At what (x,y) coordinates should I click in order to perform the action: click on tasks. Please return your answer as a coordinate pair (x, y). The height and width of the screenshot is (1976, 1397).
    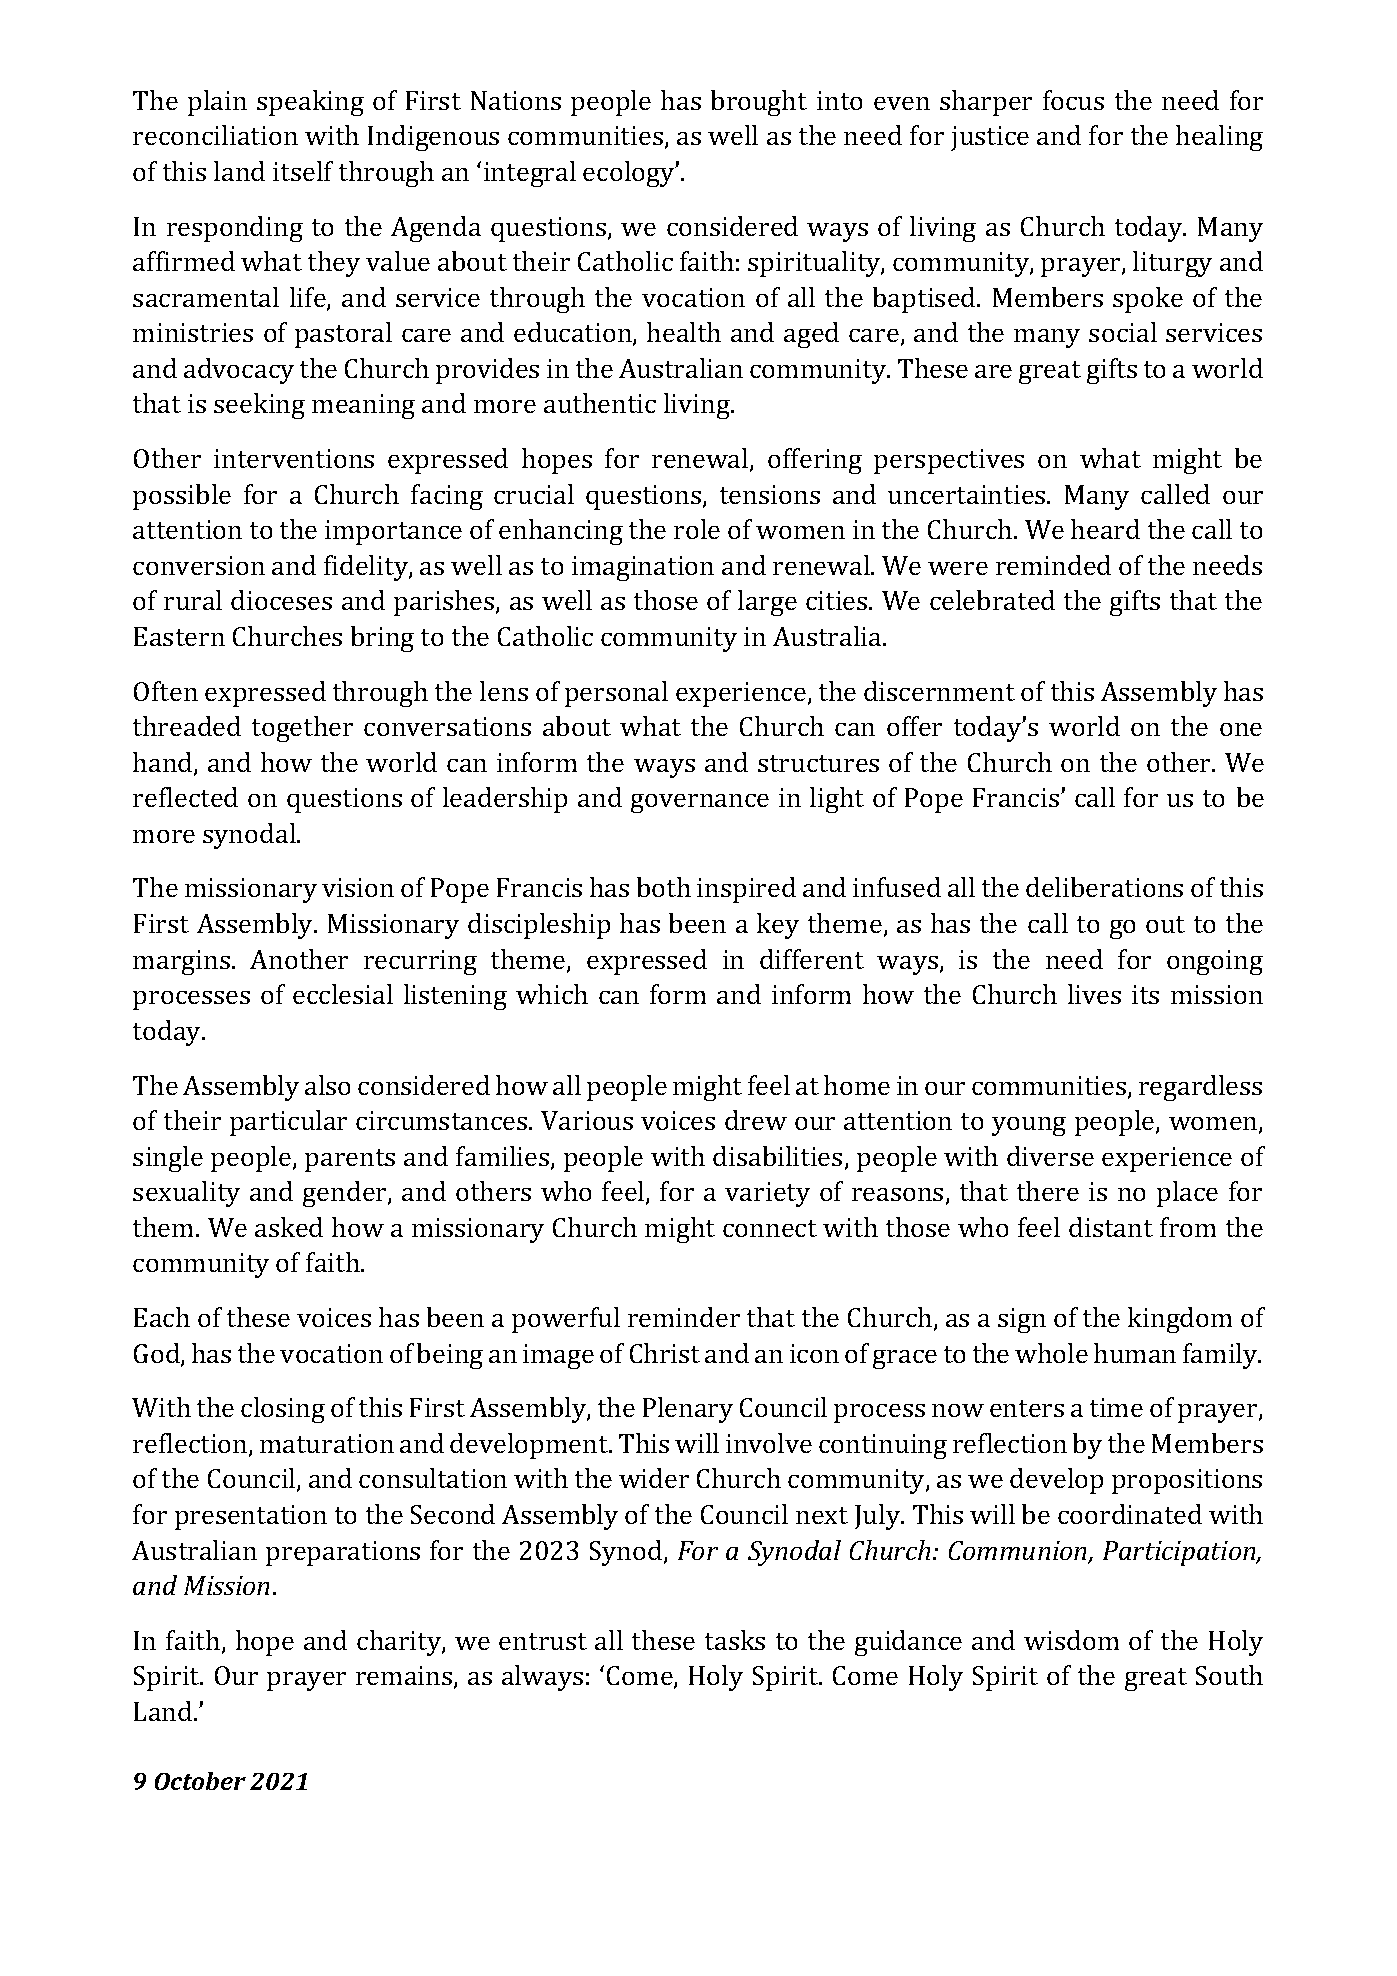
    Looking at the image, I should click on (735, 1640).
